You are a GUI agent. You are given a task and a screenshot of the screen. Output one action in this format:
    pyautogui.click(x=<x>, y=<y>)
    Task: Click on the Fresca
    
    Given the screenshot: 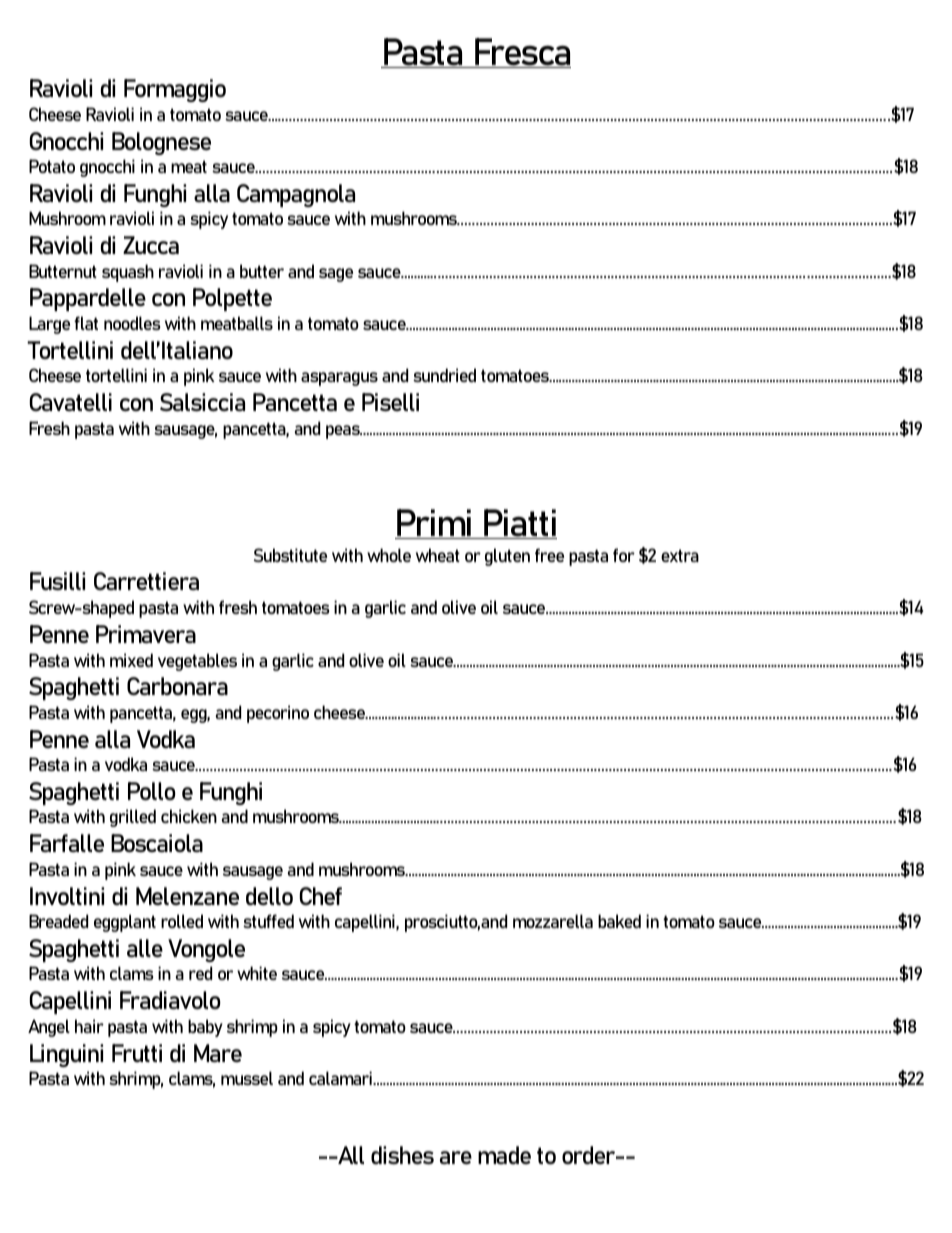 What is the action you would take?
    pyautogui.click(x=522, y=53)
